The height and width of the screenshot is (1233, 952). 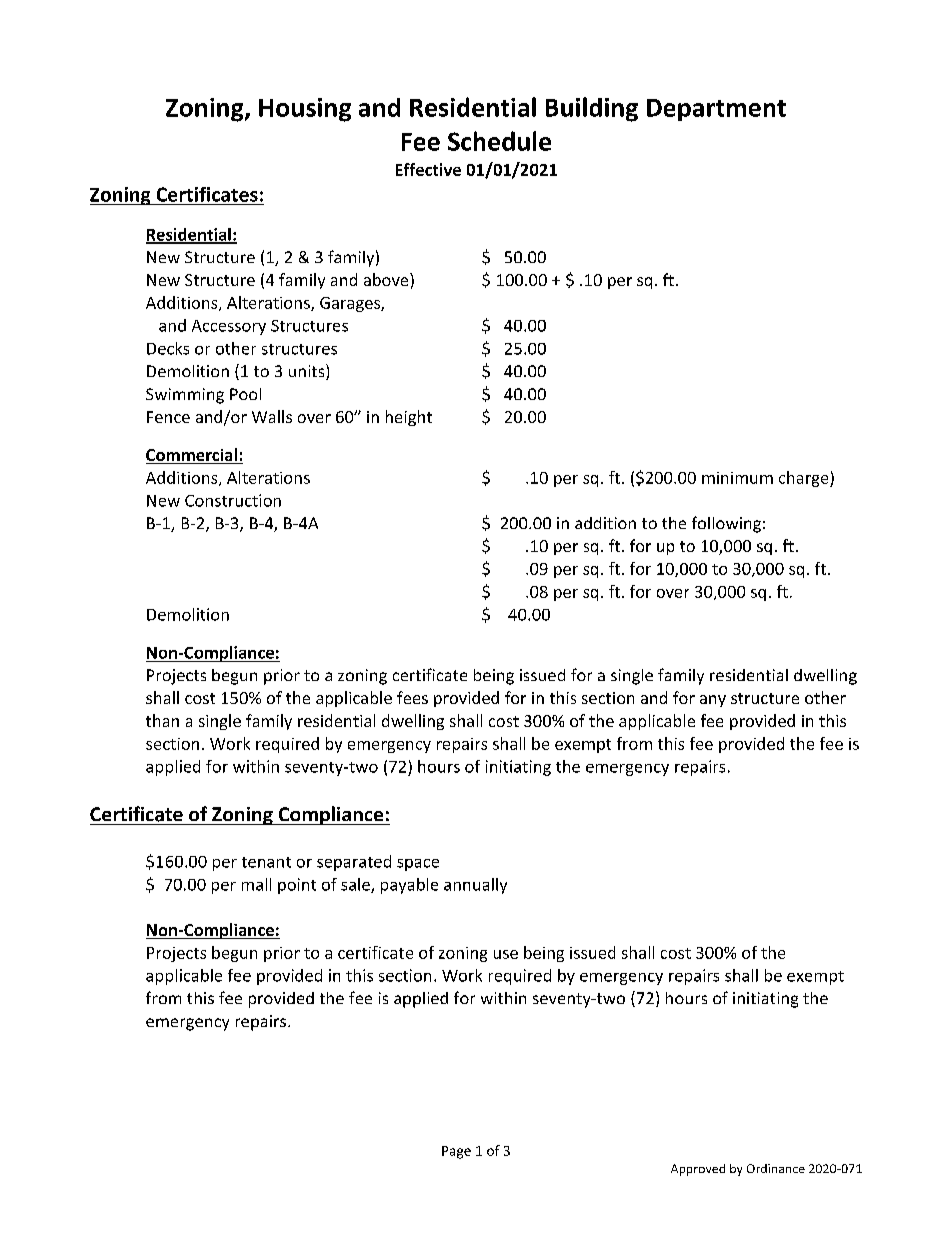 I want to click on any, so click(x=713, y=701).
